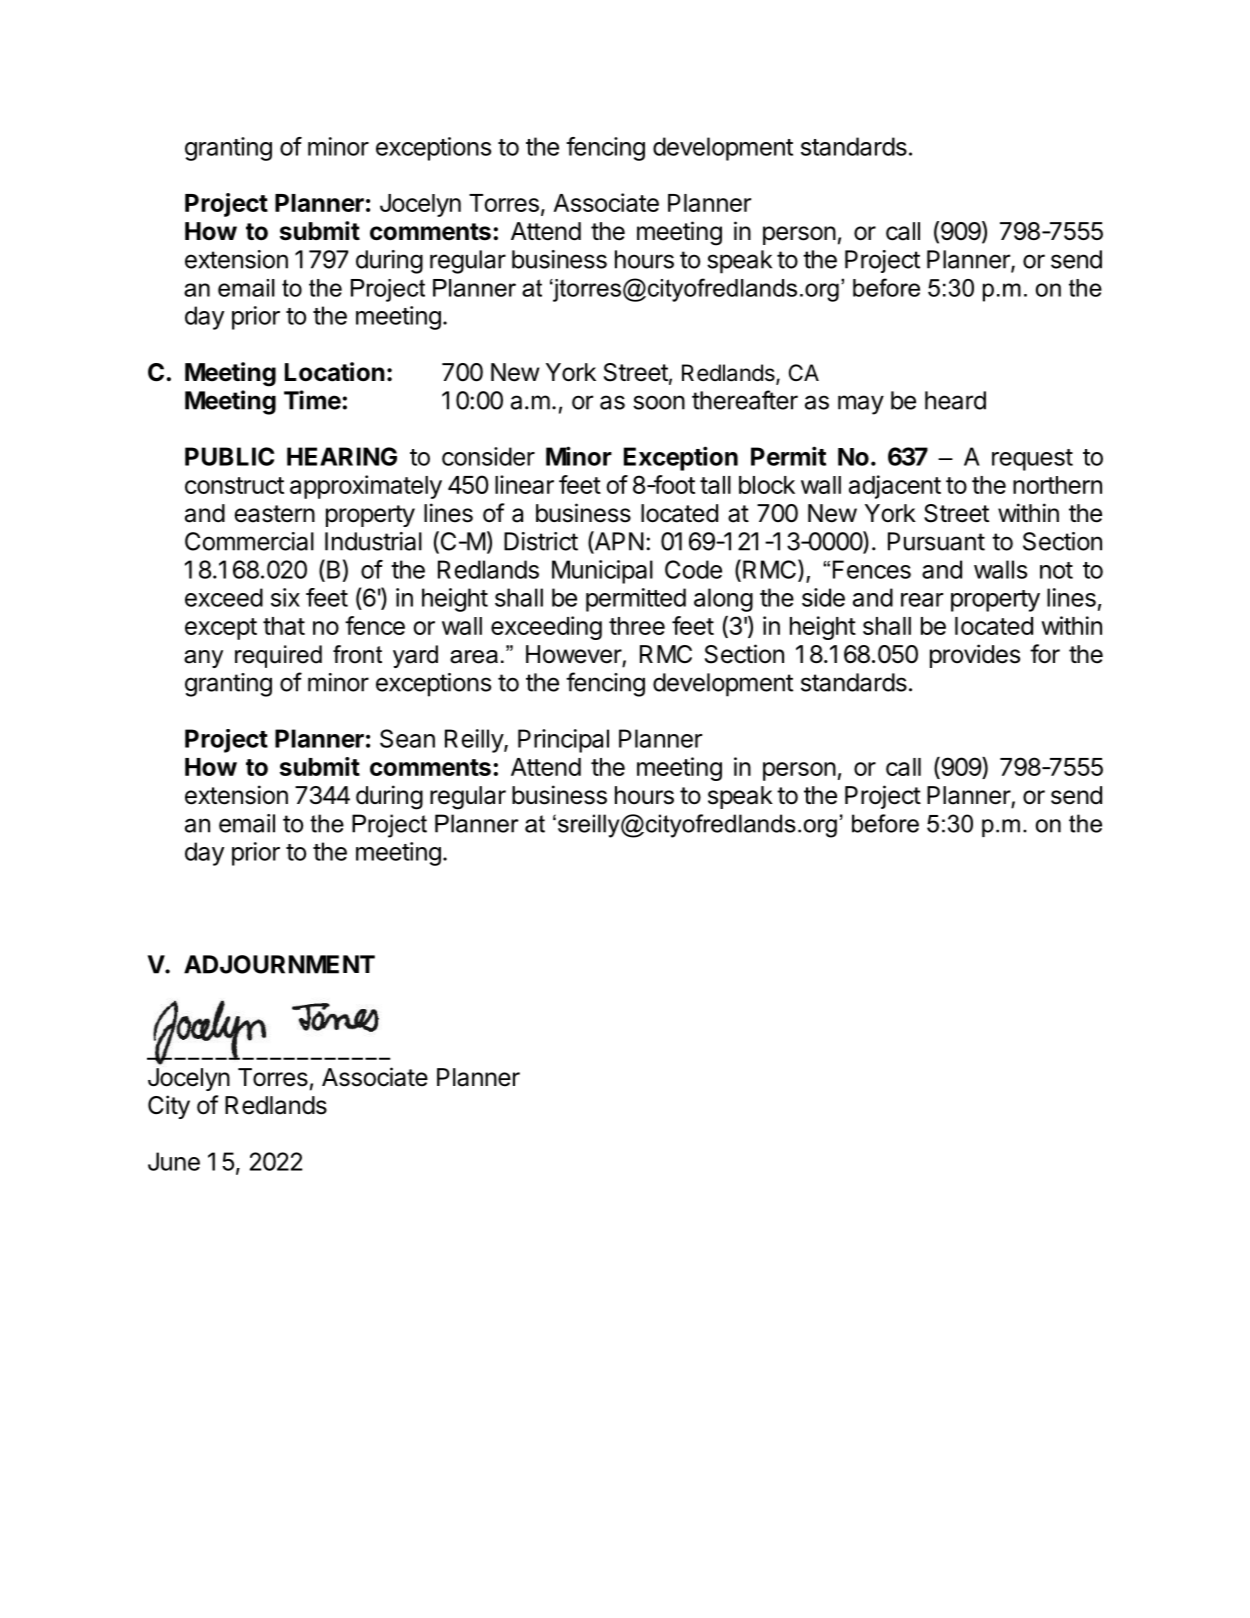 The image size is (1250, 1618). What do you see at coordinates (174, 1161) in the screenshot?
I see `June` at bounding box center [174, 1161].
